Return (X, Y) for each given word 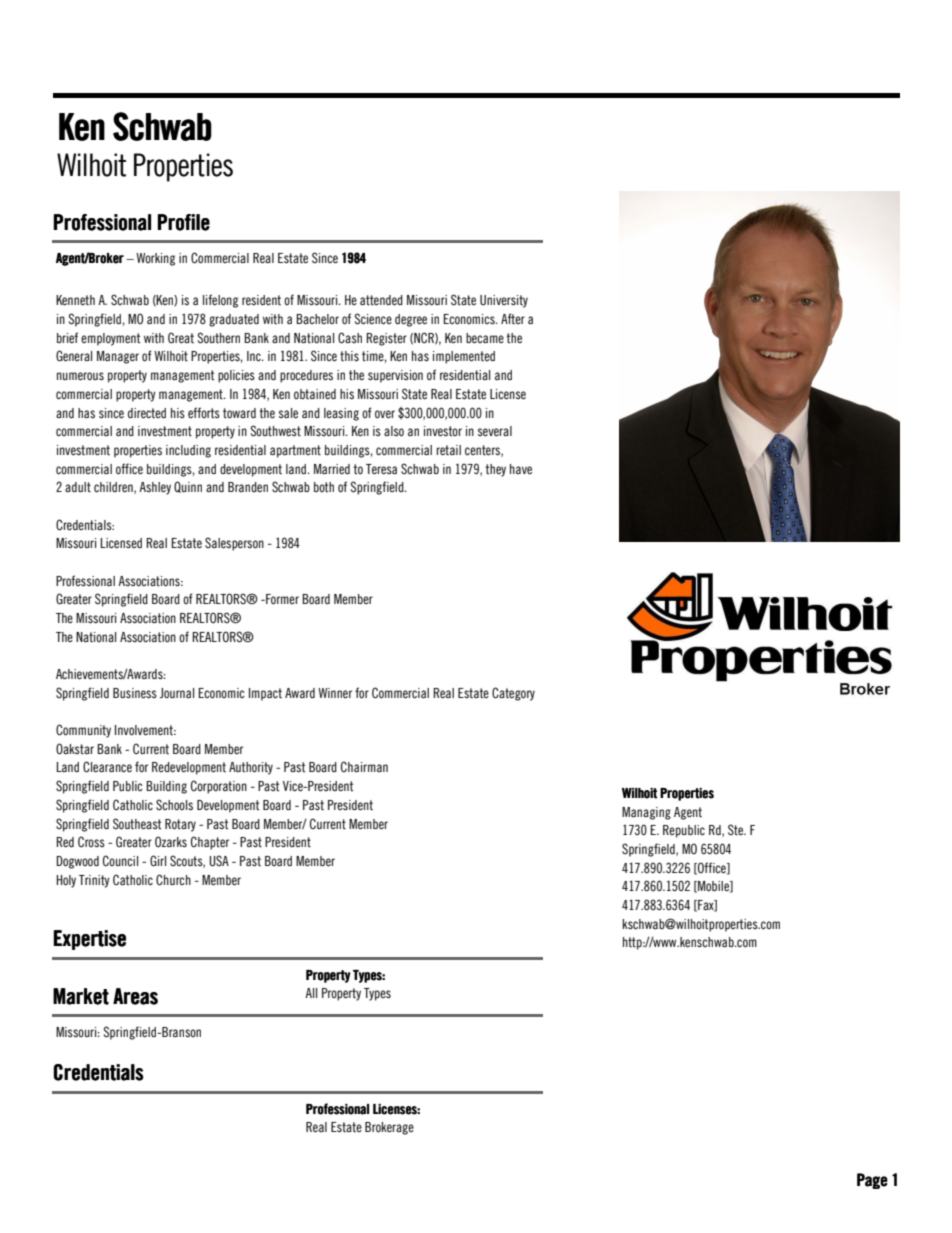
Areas (135, 996)
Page (872, 1181)
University (504, 301)
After (513, 318)
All (311, 993)
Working (155, 259)
